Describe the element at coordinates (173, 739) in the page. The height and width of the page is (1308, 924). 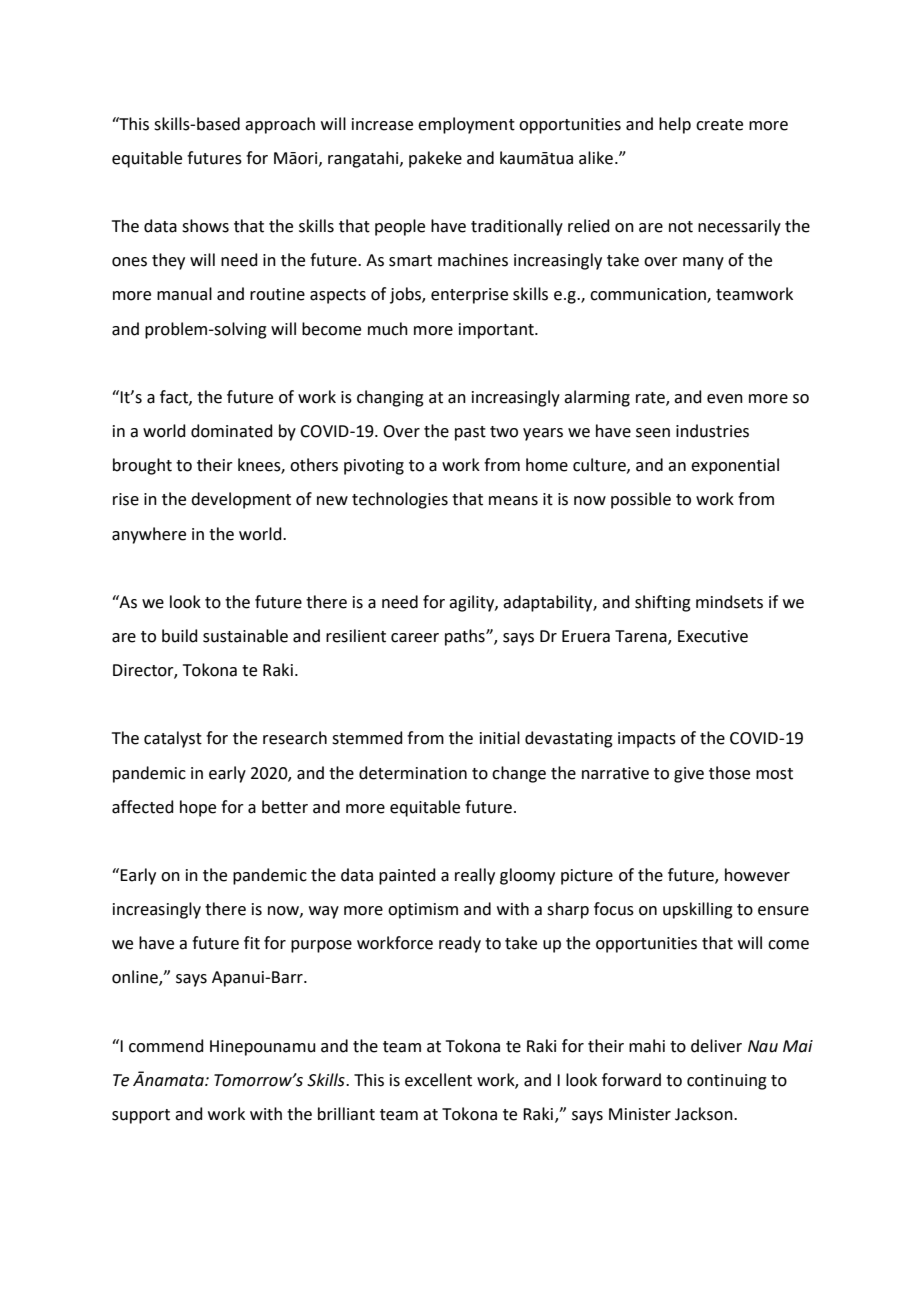
I see `catalyst` at that location.
